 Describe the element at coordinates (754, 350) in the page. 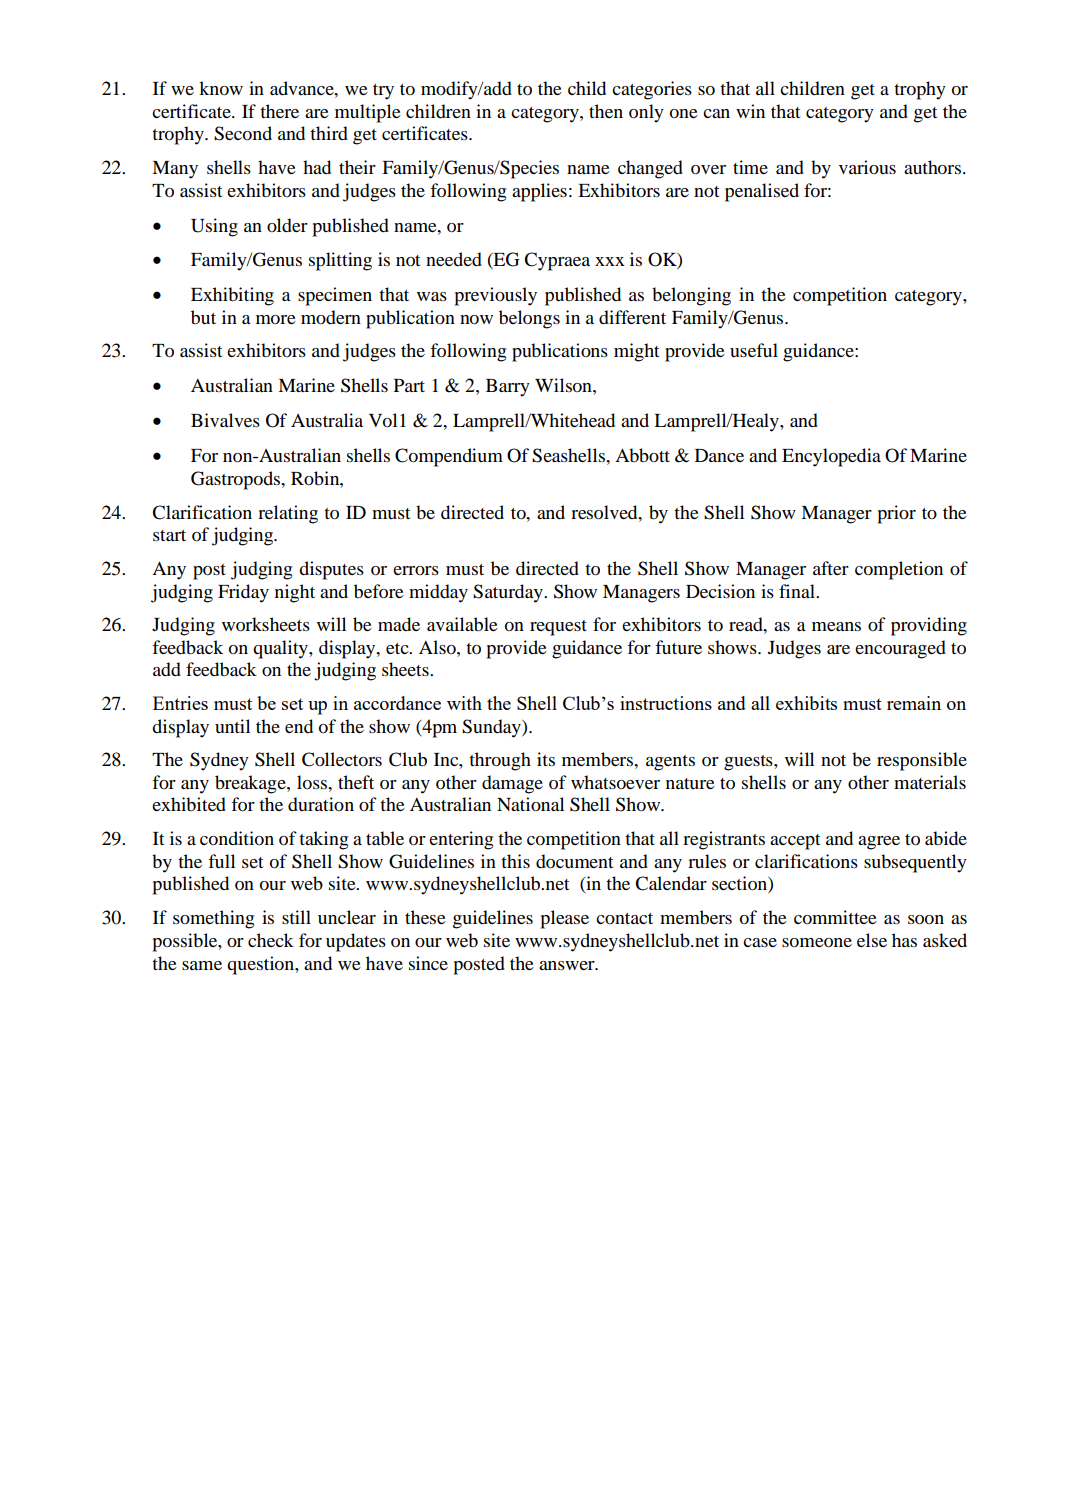

I see `useful` at that location.
